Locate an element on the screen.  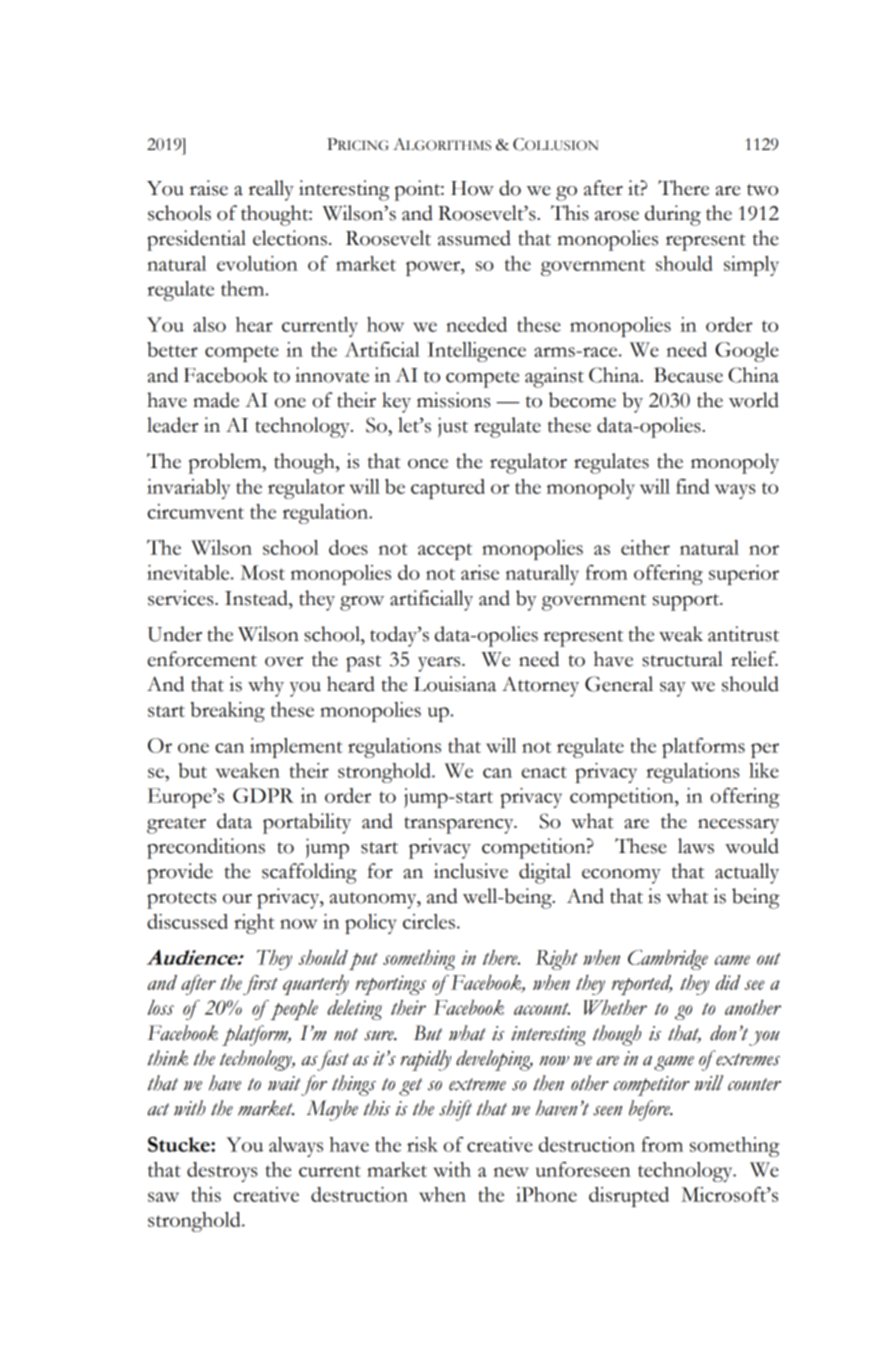
disrupted is located at coordinates (629, 1197).
